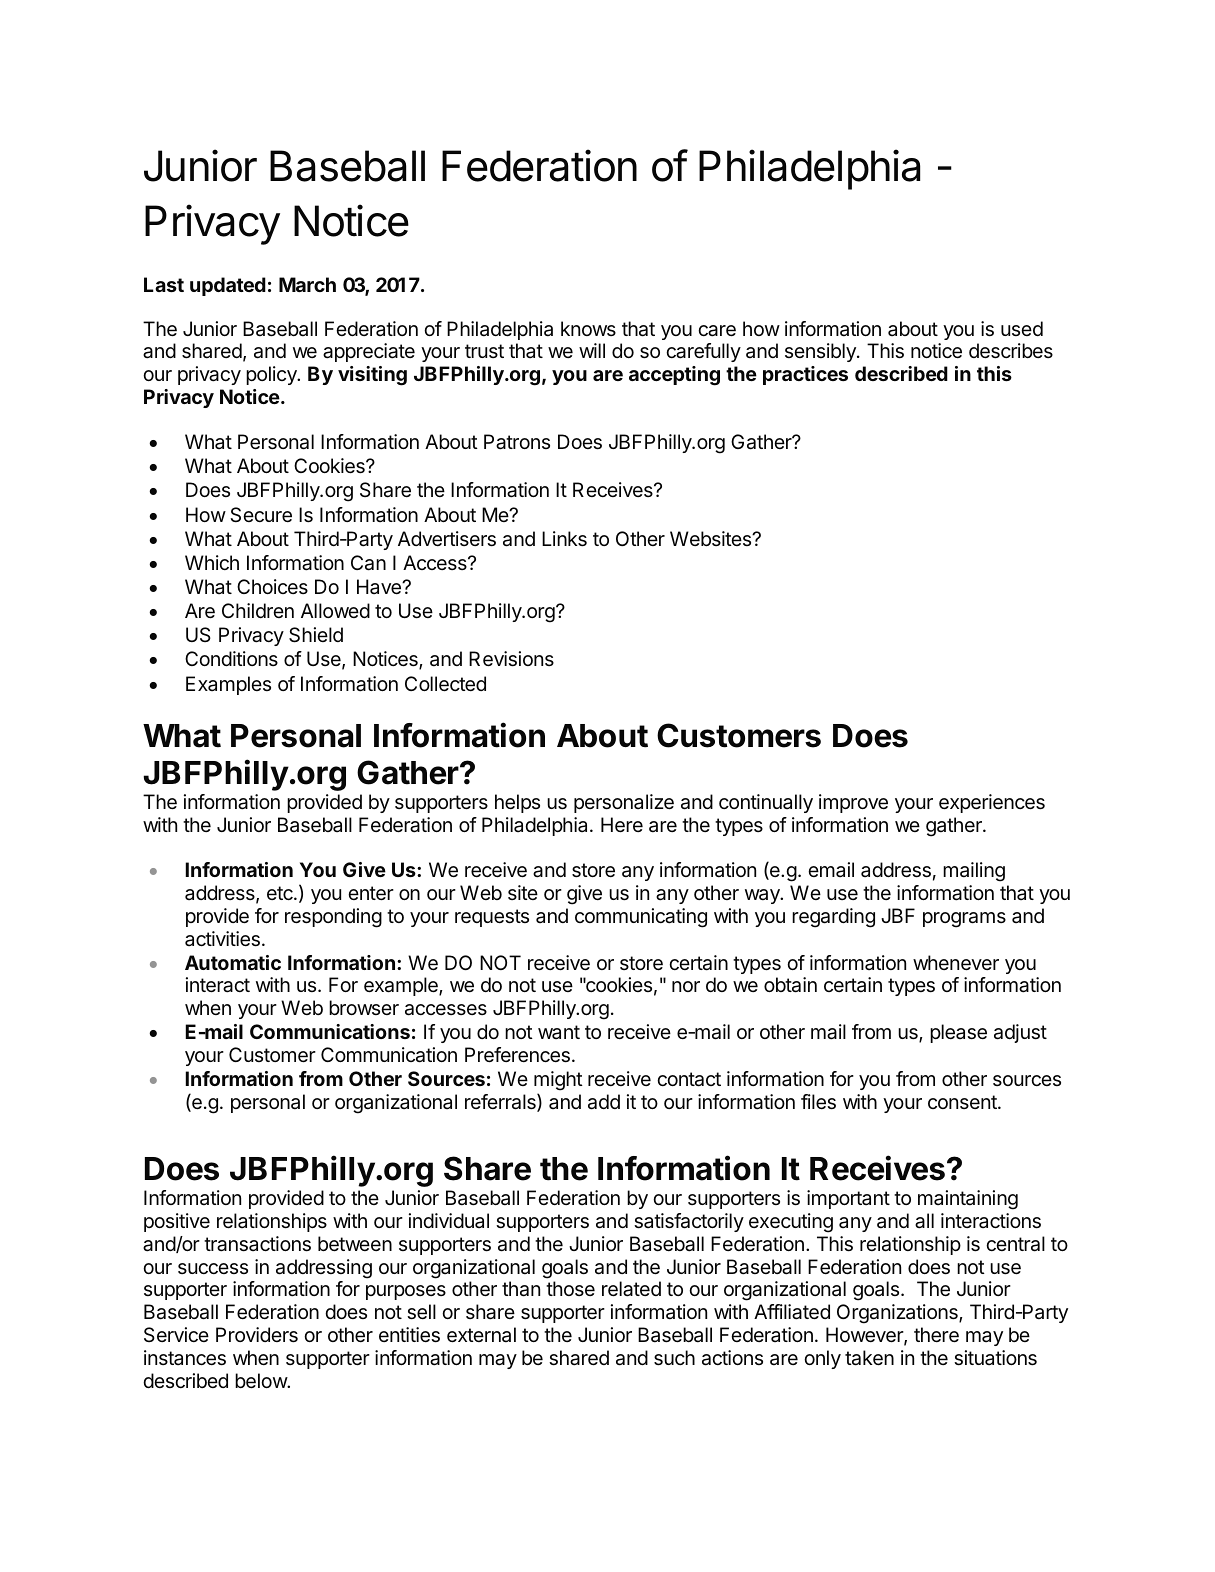 The height and width of the screenshot is (1572, 1215). I want to click on want, so click(559, 1032).
